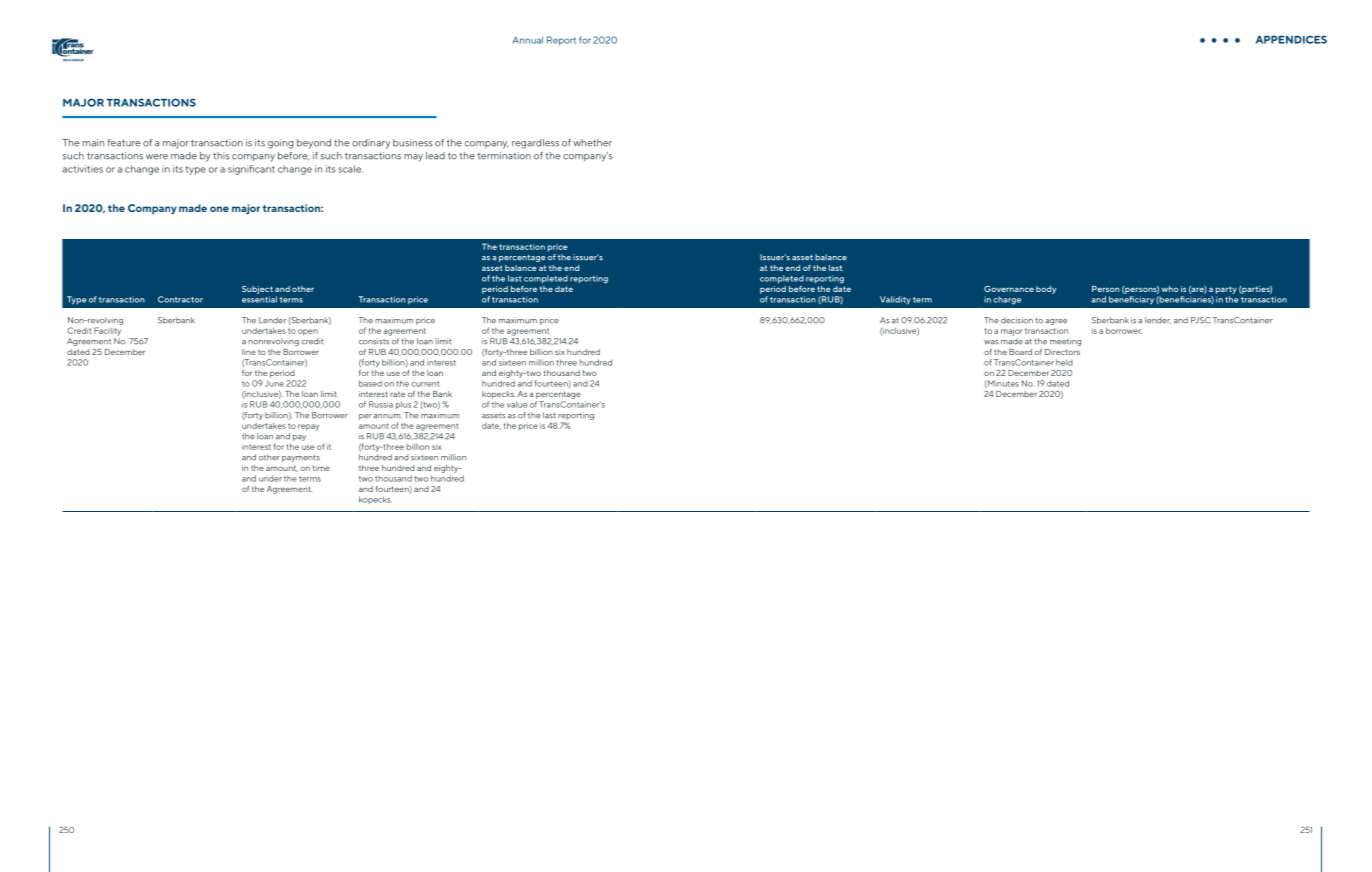  I want to click on APPENDICES, so click(1291, 39).
